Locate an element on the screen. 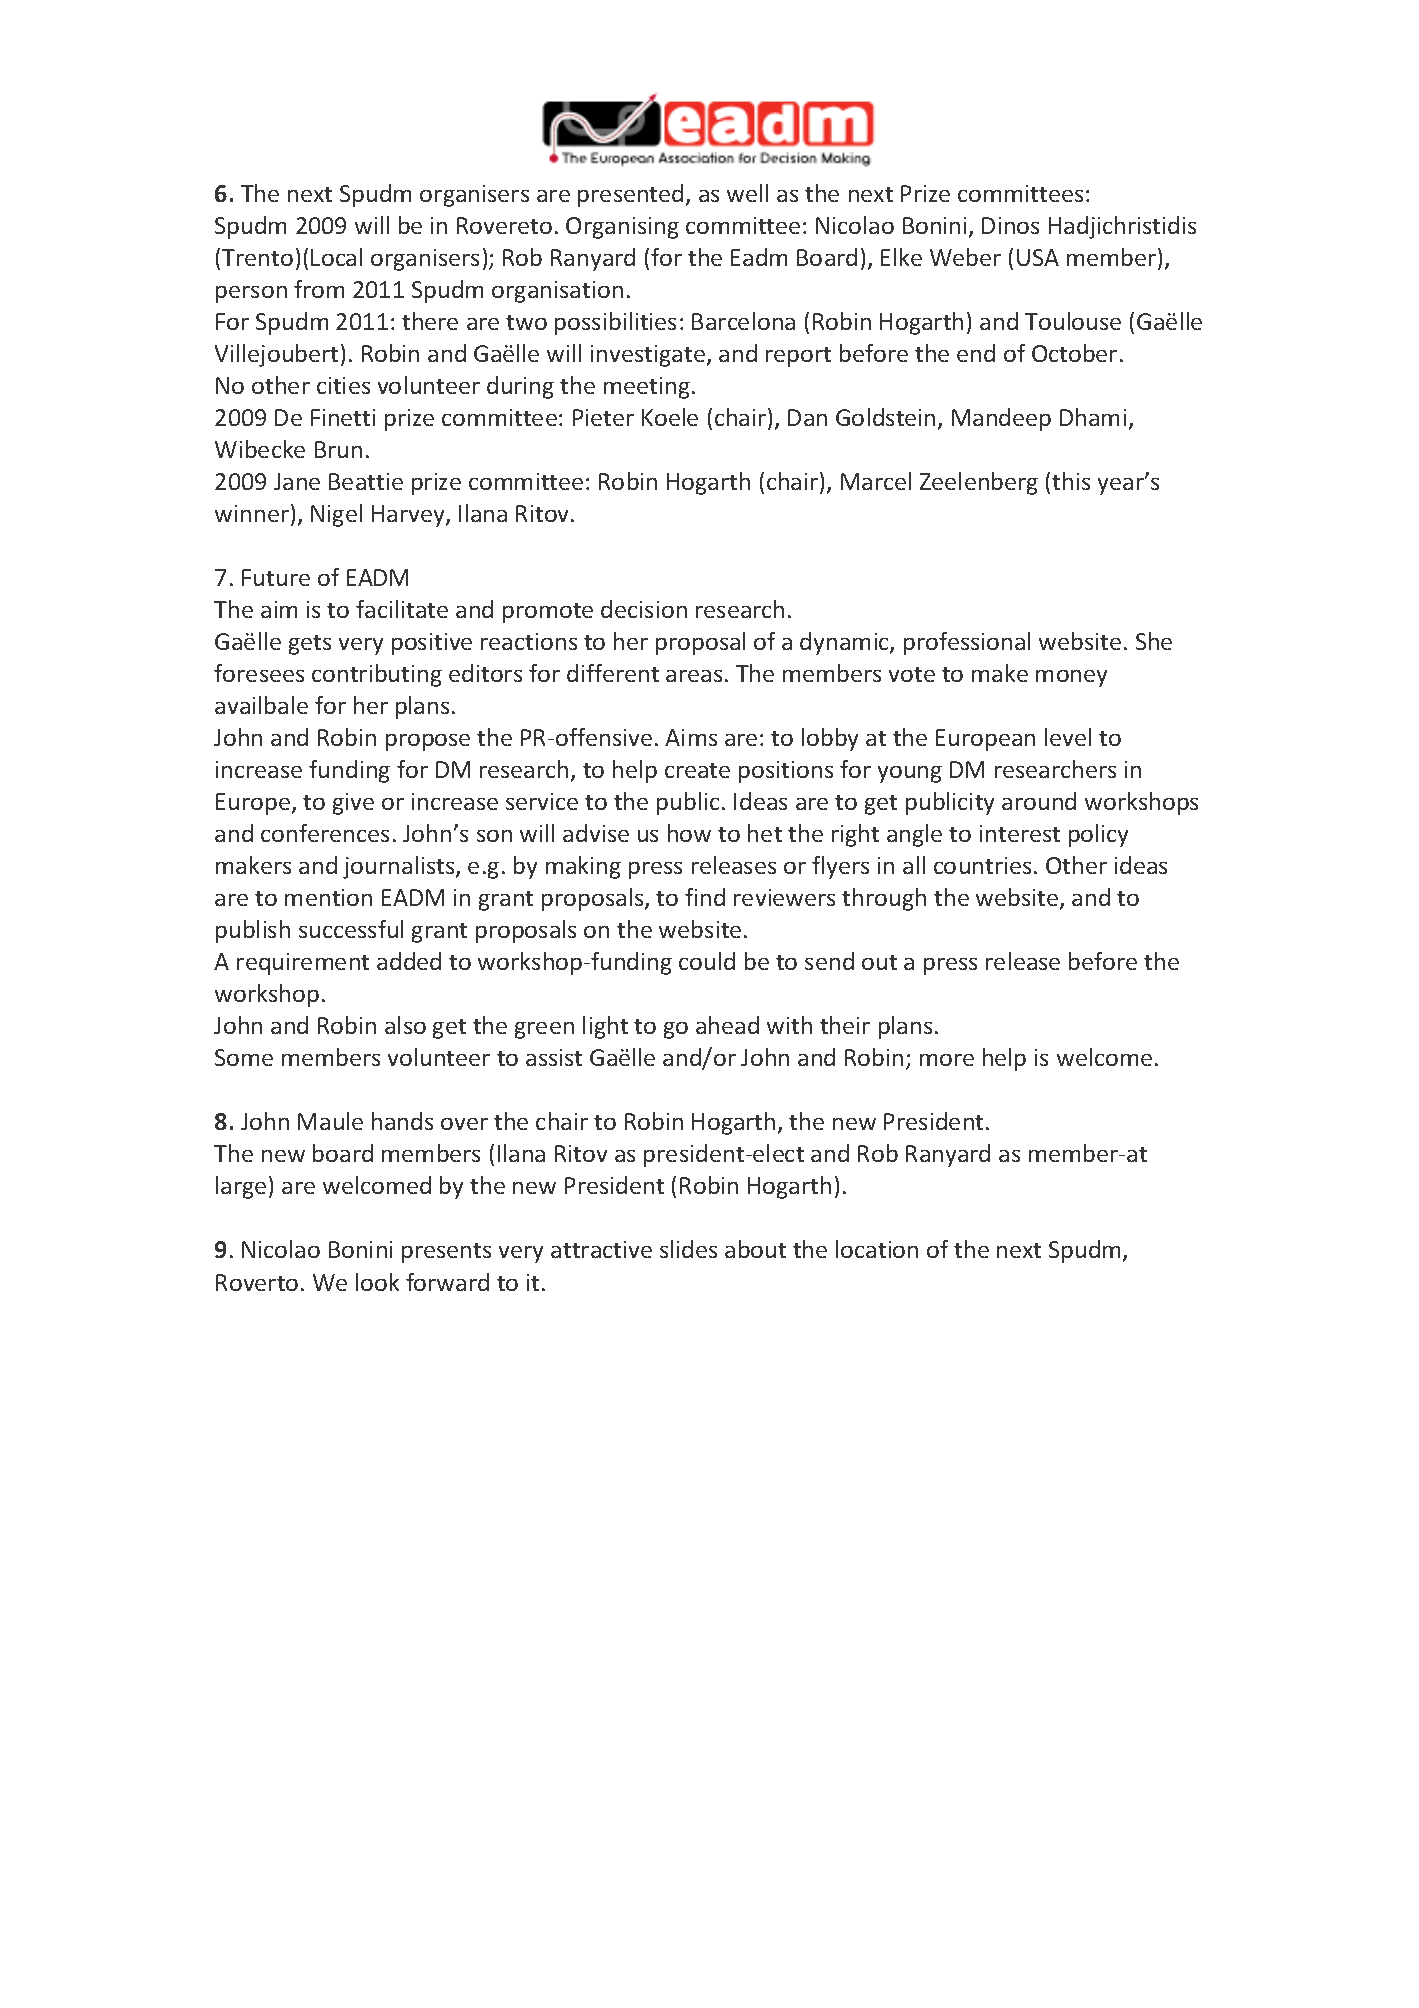 The width and height of the screenshot is (1419, 2008). look is located at coordinates (377, 1282).
